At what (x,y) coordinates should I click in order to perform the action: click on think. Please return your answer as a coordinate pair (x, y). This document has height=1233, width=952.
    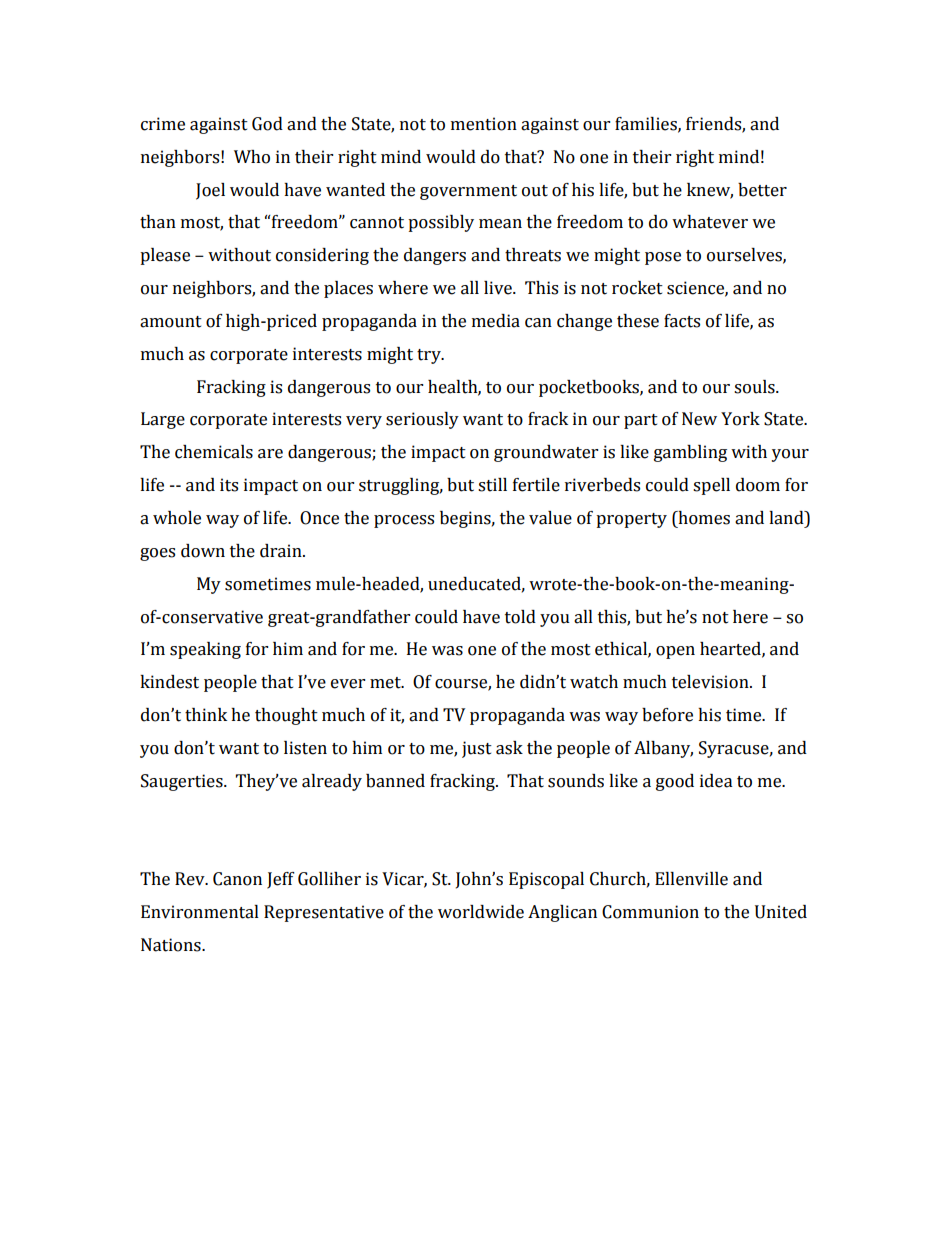
    Looking at the image, I should click on (206, 715).
